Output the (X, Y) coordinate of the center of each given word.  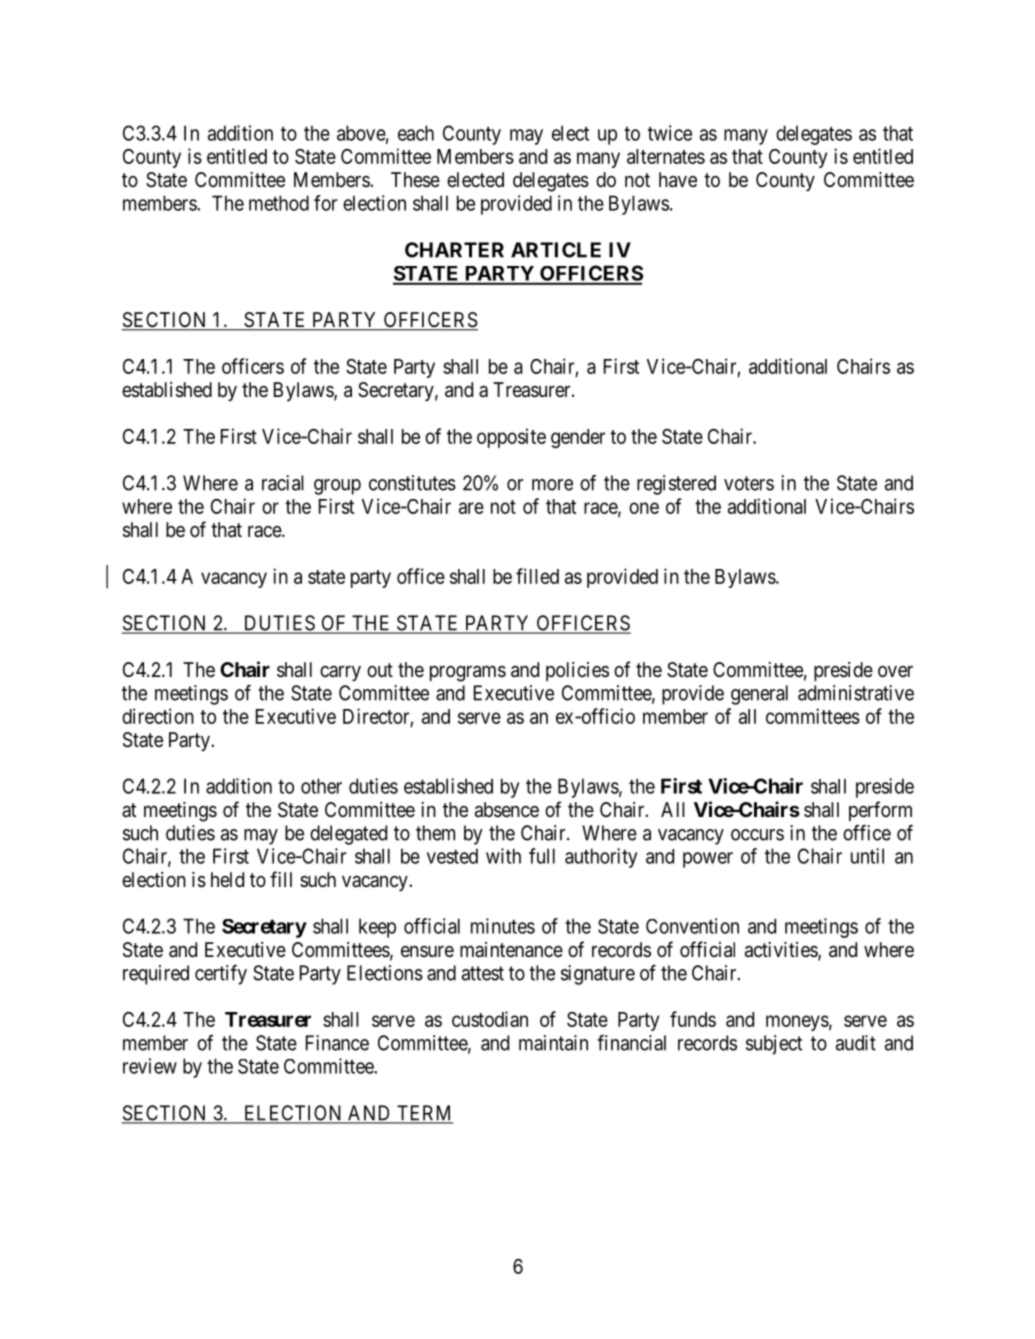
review (150, 1066)
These (415, 180)
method (279, 203)
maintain (553, 1043)
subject (774, 1045)
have (678, 180)
